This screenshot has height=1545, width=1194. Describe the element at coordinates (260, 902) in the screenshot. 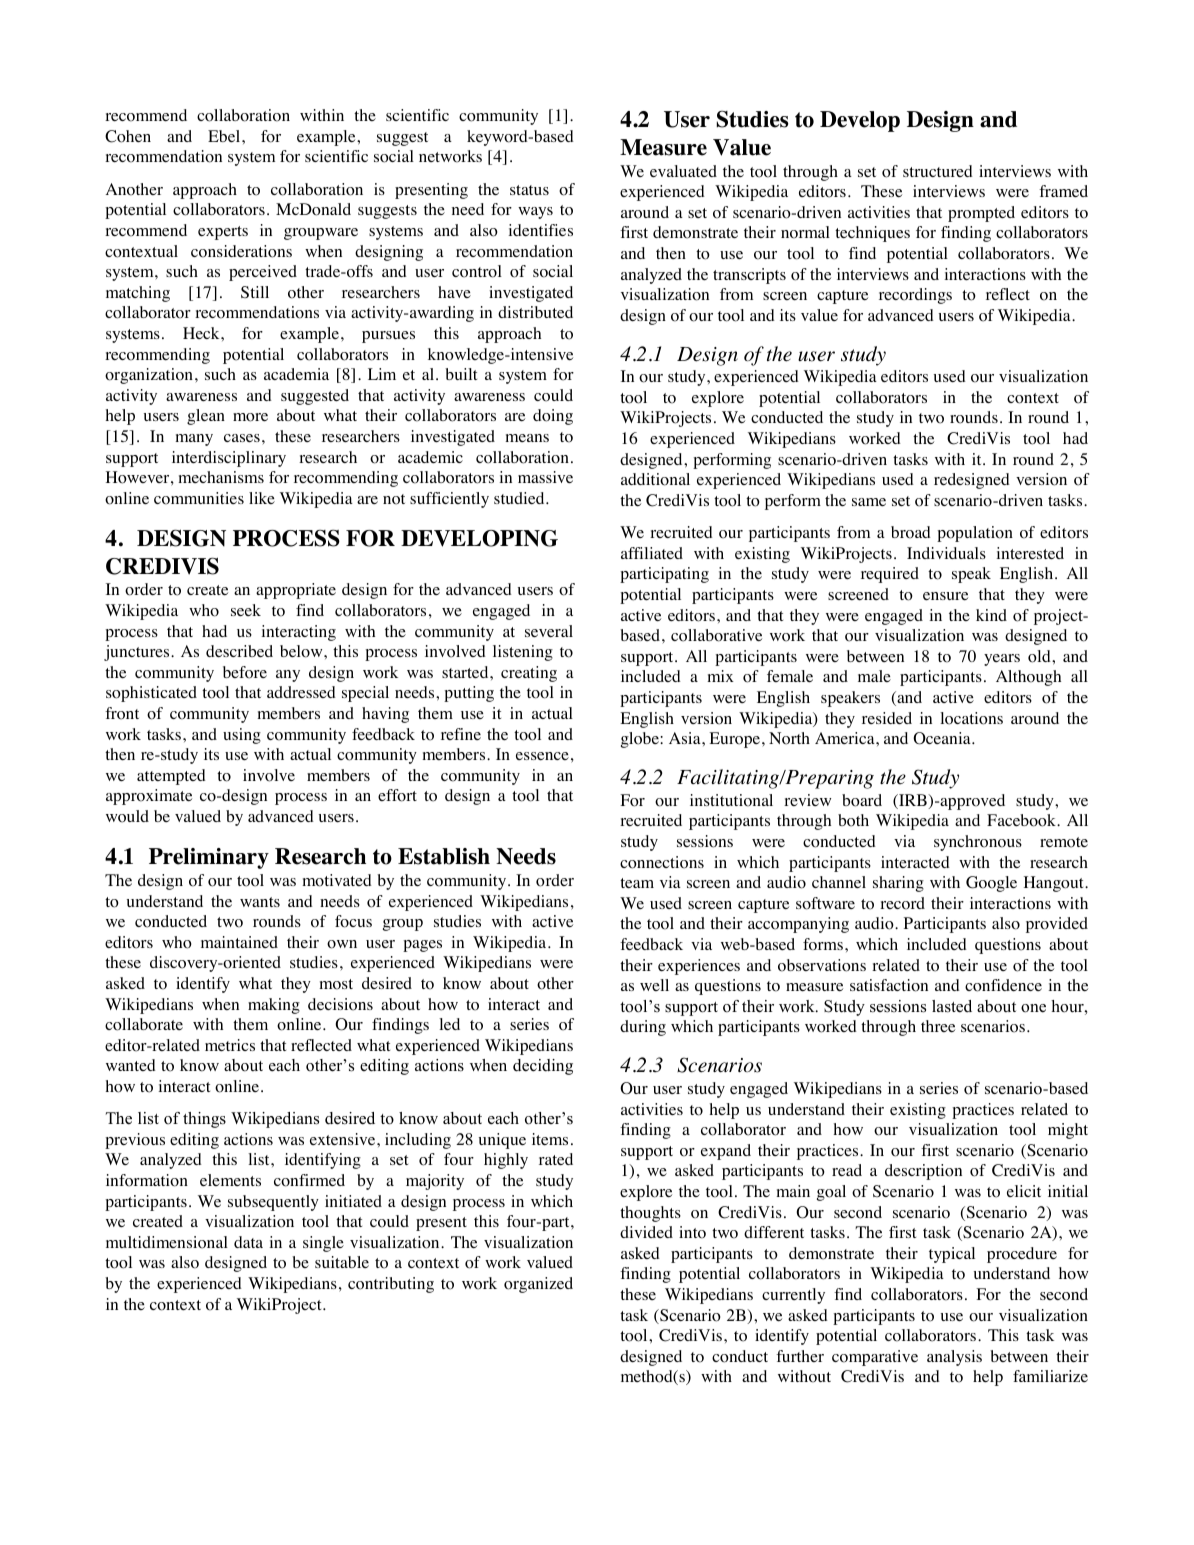

I see `wants` at that location.
